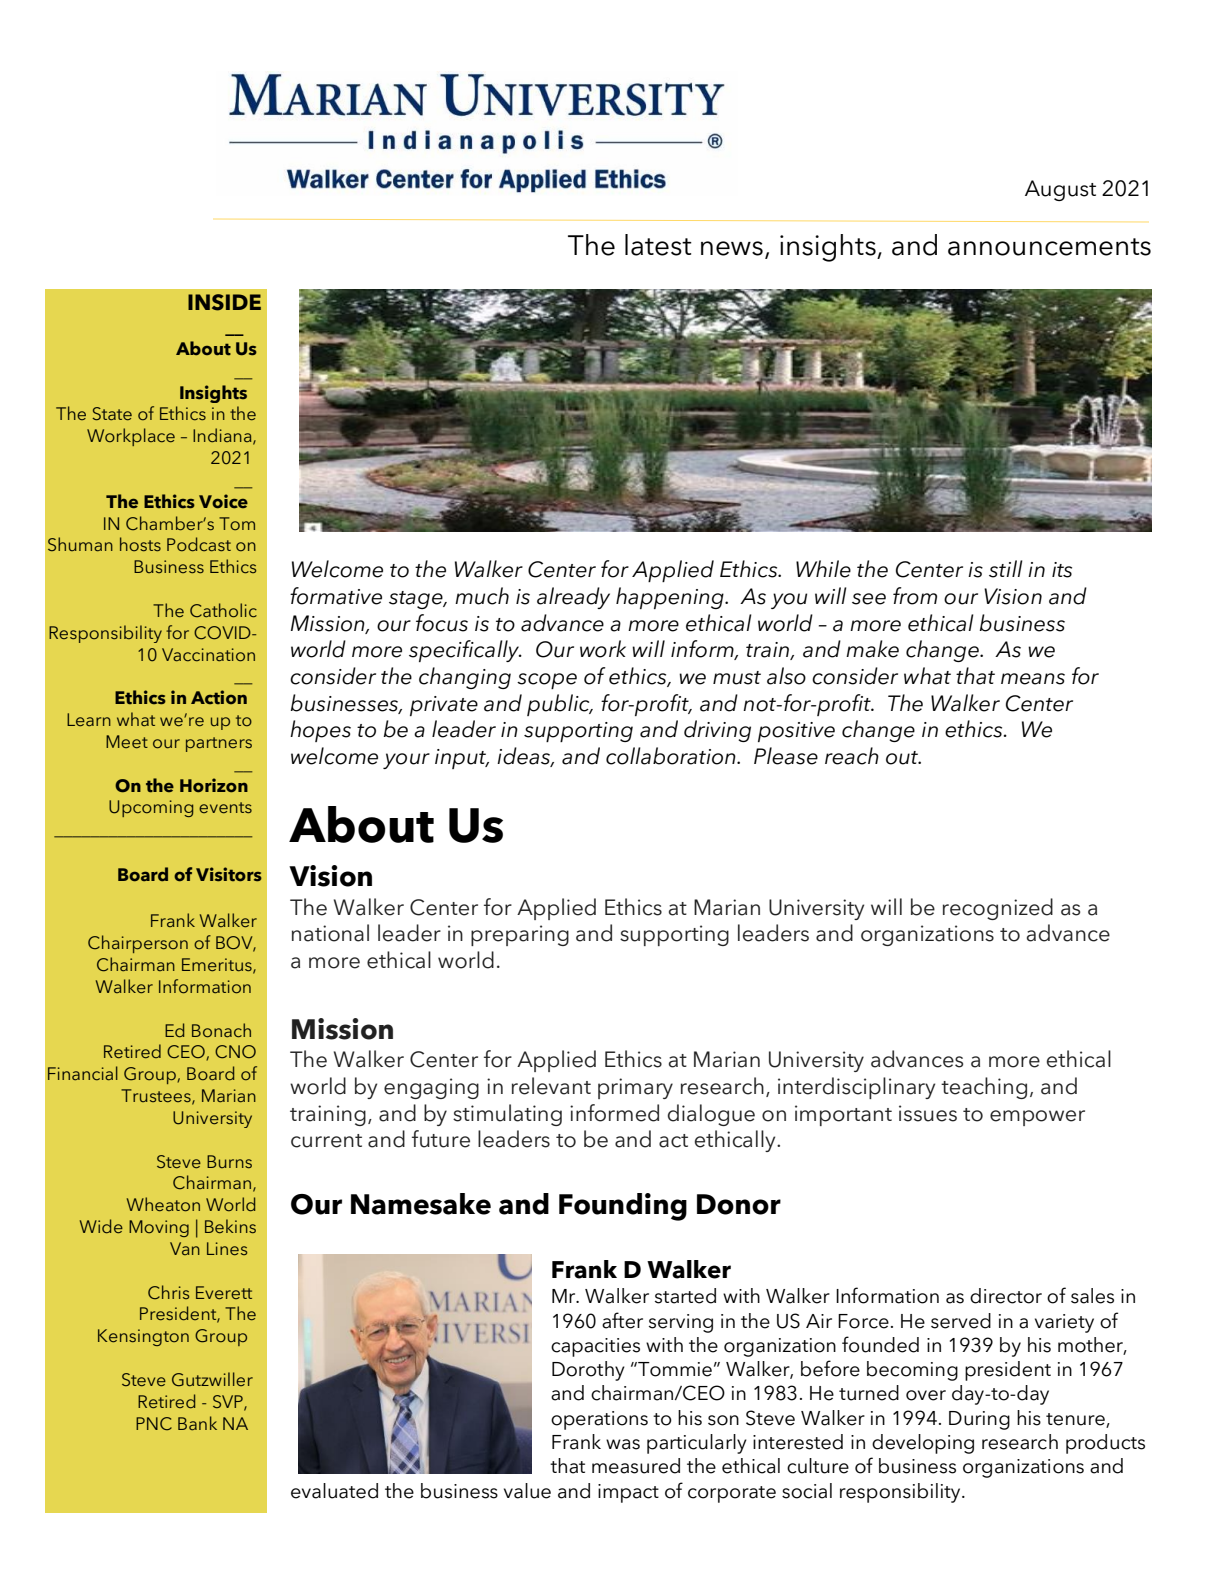 The width and height of the document is (1224, 1584). I want to click on latest, so click(658, 245).
